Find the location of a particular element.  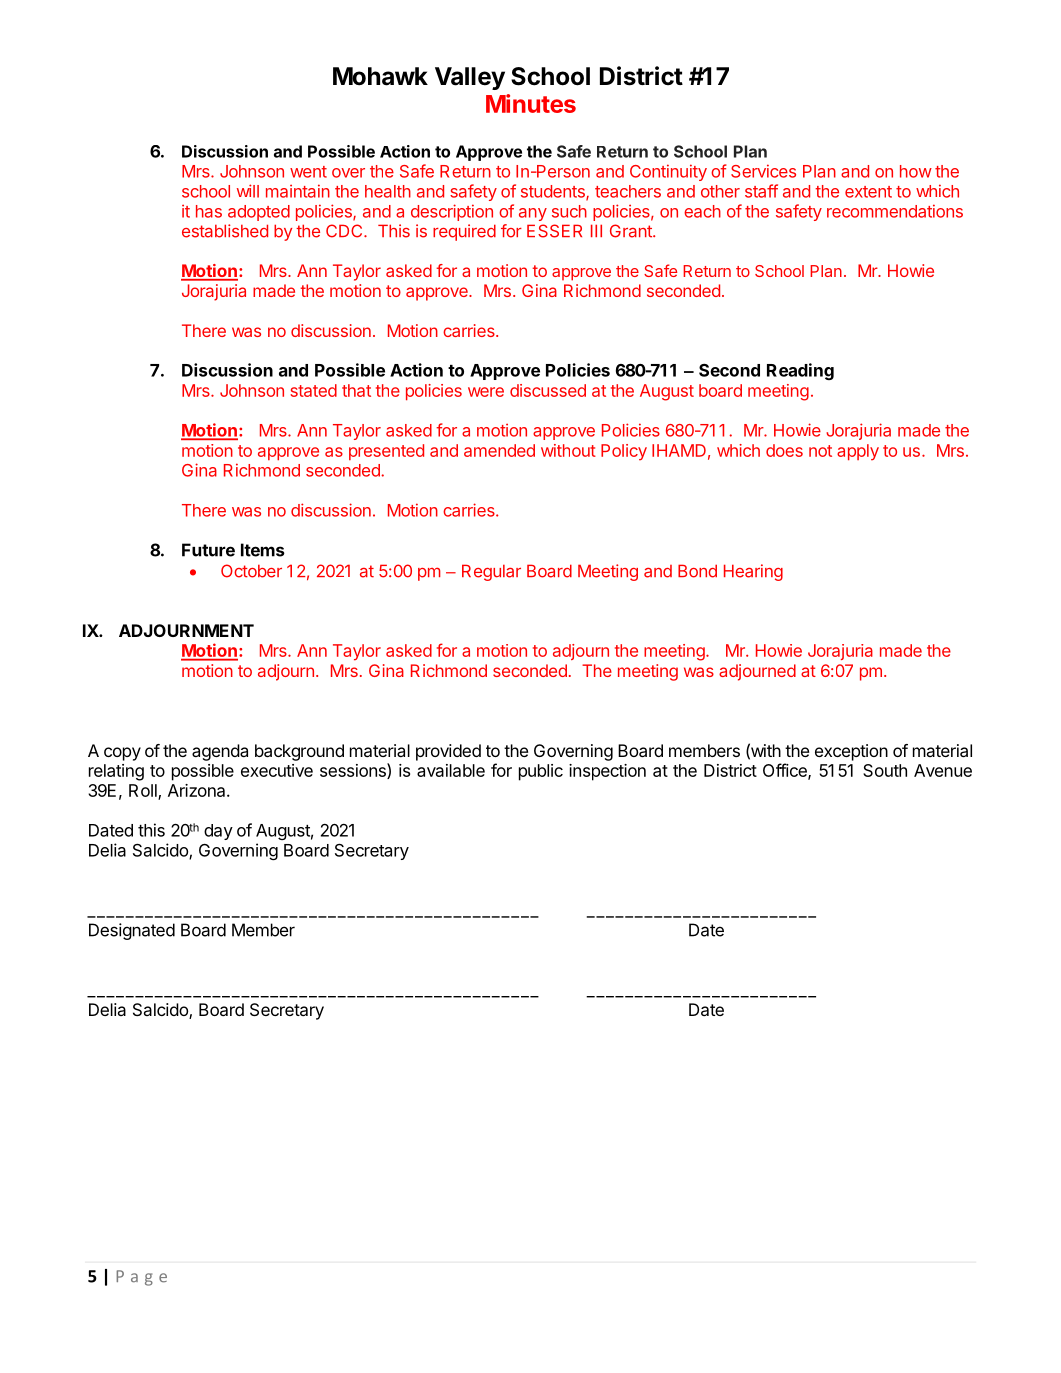

Hearing is located at coordinates (753, 572).
